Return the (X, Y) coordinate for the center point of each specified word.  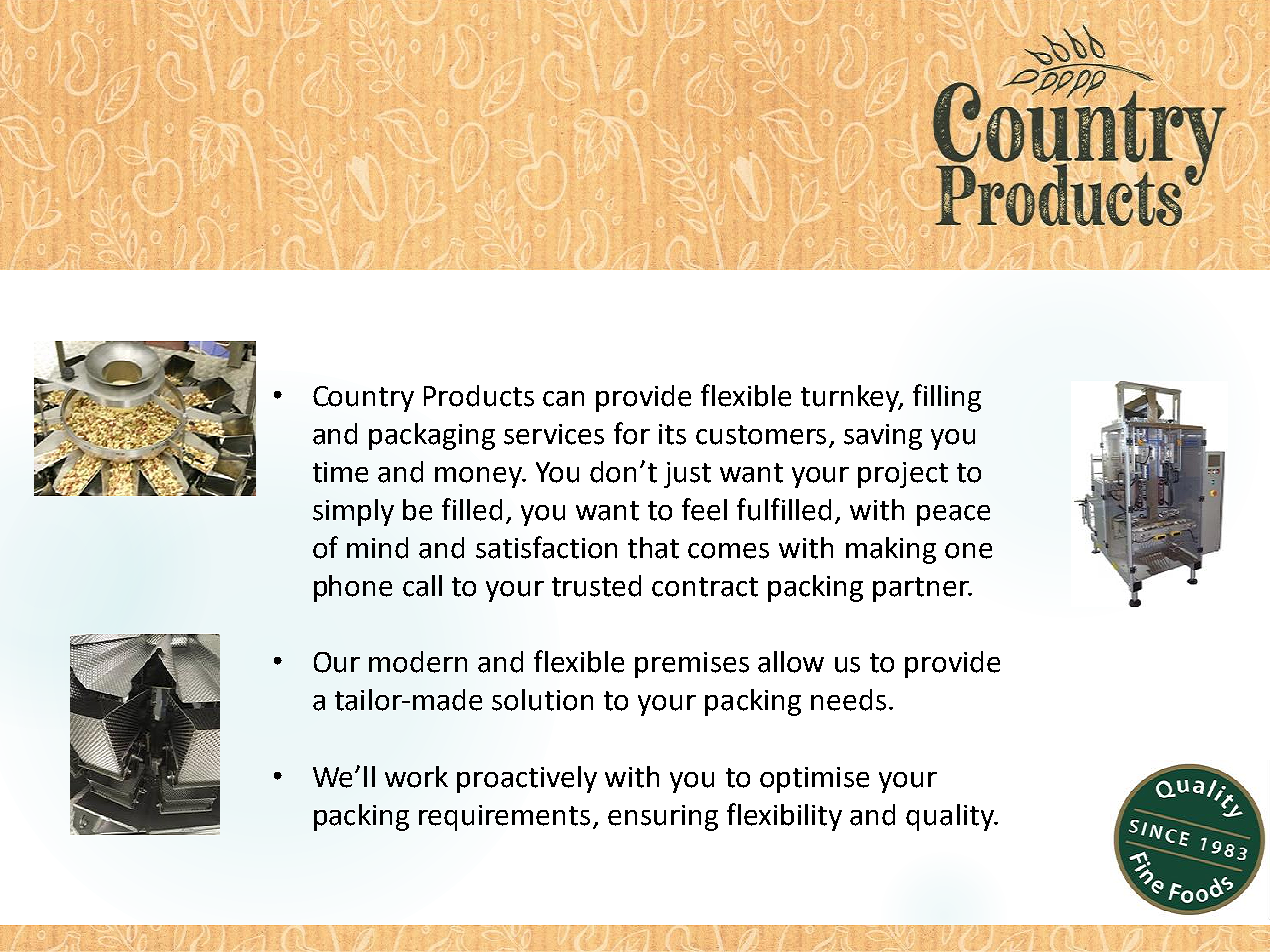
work (416, 777)
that (653, 548)
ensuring (663, 818)
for (632, 433)
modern (418, 662)
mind (377, 548)
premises (692, 665)
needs (848, 700)
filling (947, 398)
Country (363, 399)
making (891, 550)
